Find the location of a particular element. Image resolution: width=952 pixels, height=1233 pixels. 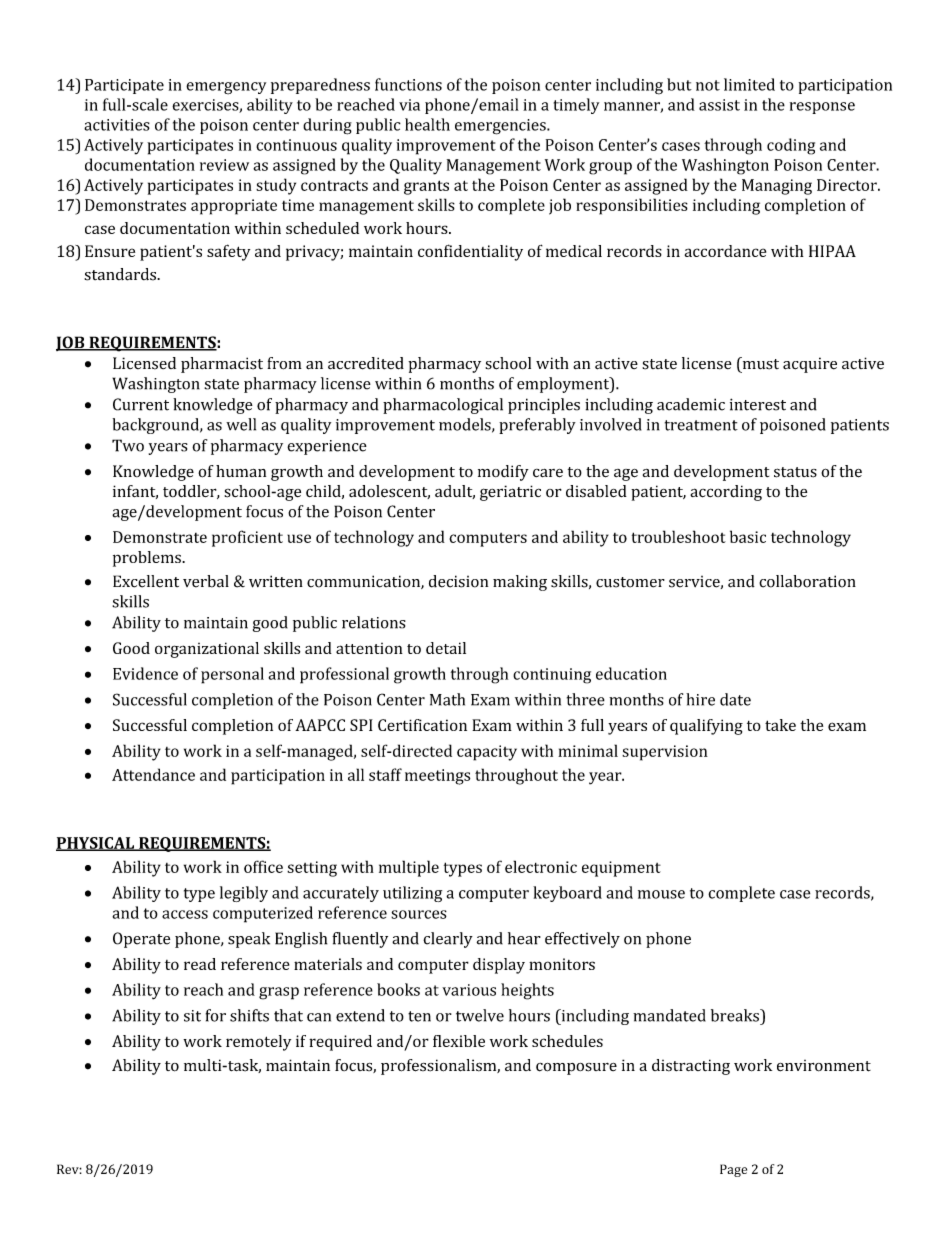

remotely is located at coordinates (258, 1043).
